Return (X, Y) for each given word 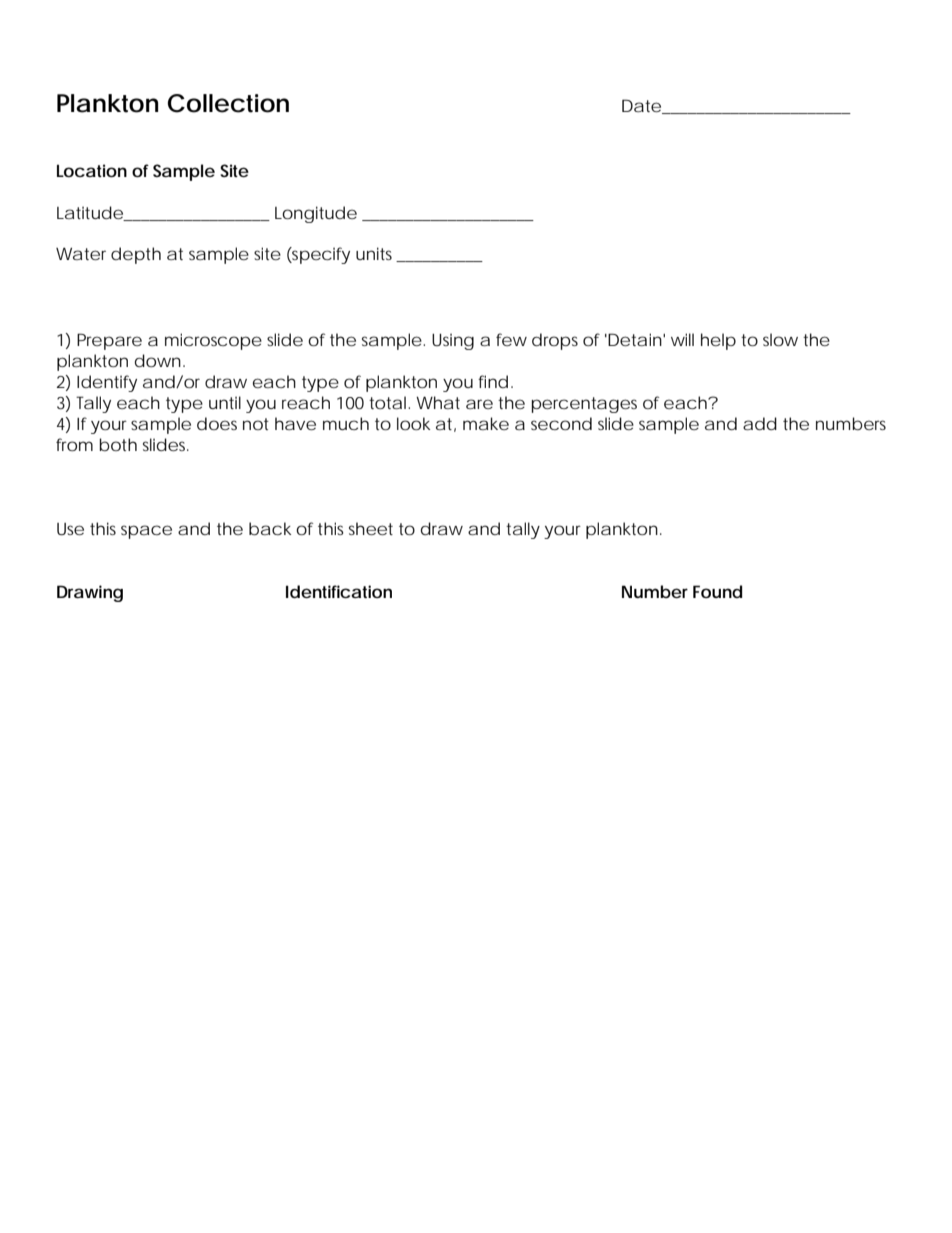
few (511, 339)
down (158, 360)
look (413, 423)
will (682, 339)
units (376, 254)
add (760, 423)
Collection (228, 103)
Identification (339, 591)
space (146, 532)
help (718, 341)
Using (453, 342)
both (118, 444)
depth (136, 255)
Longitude (316, 214)
